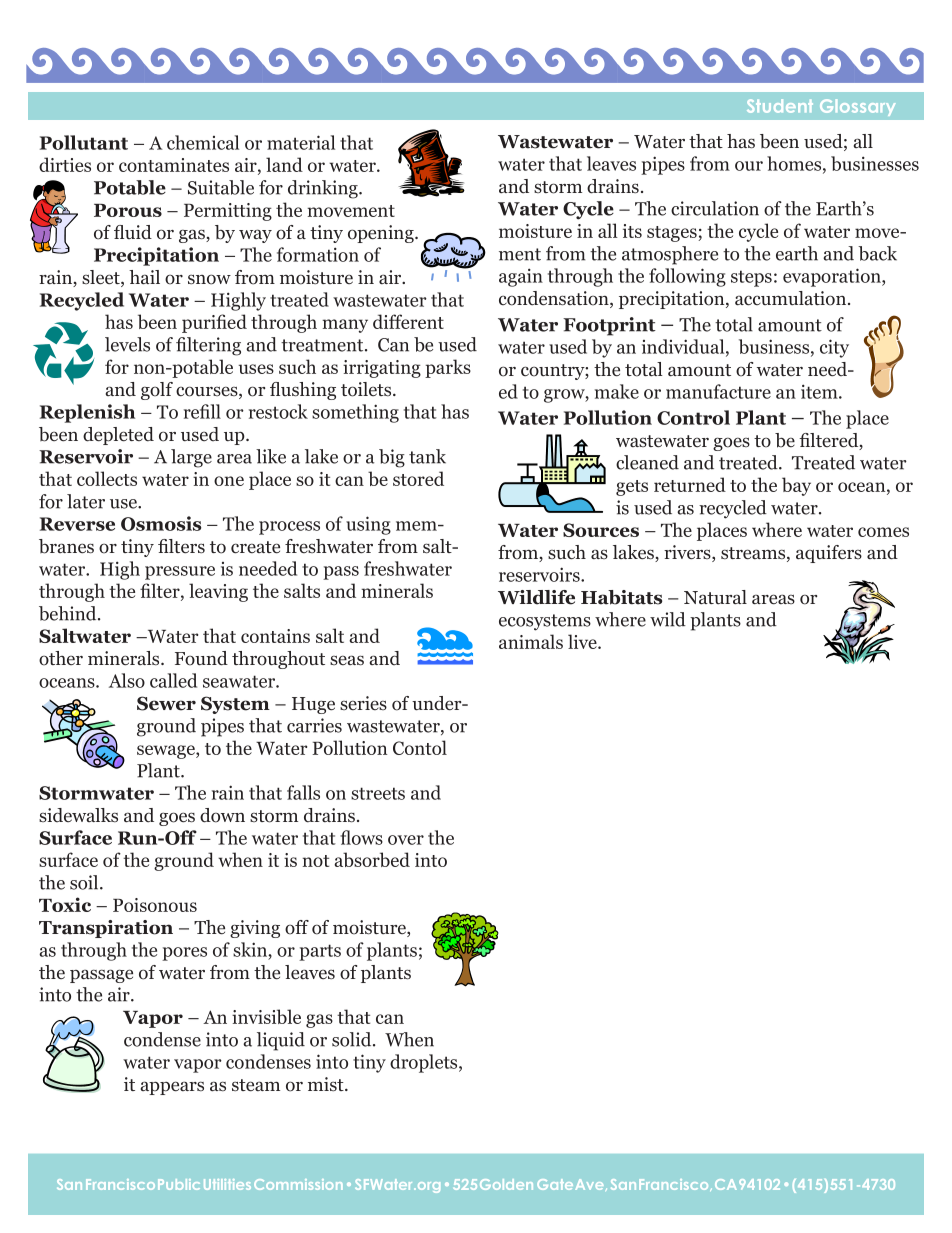 The image size is (952, 1233). I want to click on Poisonous, so click(155, 905).
